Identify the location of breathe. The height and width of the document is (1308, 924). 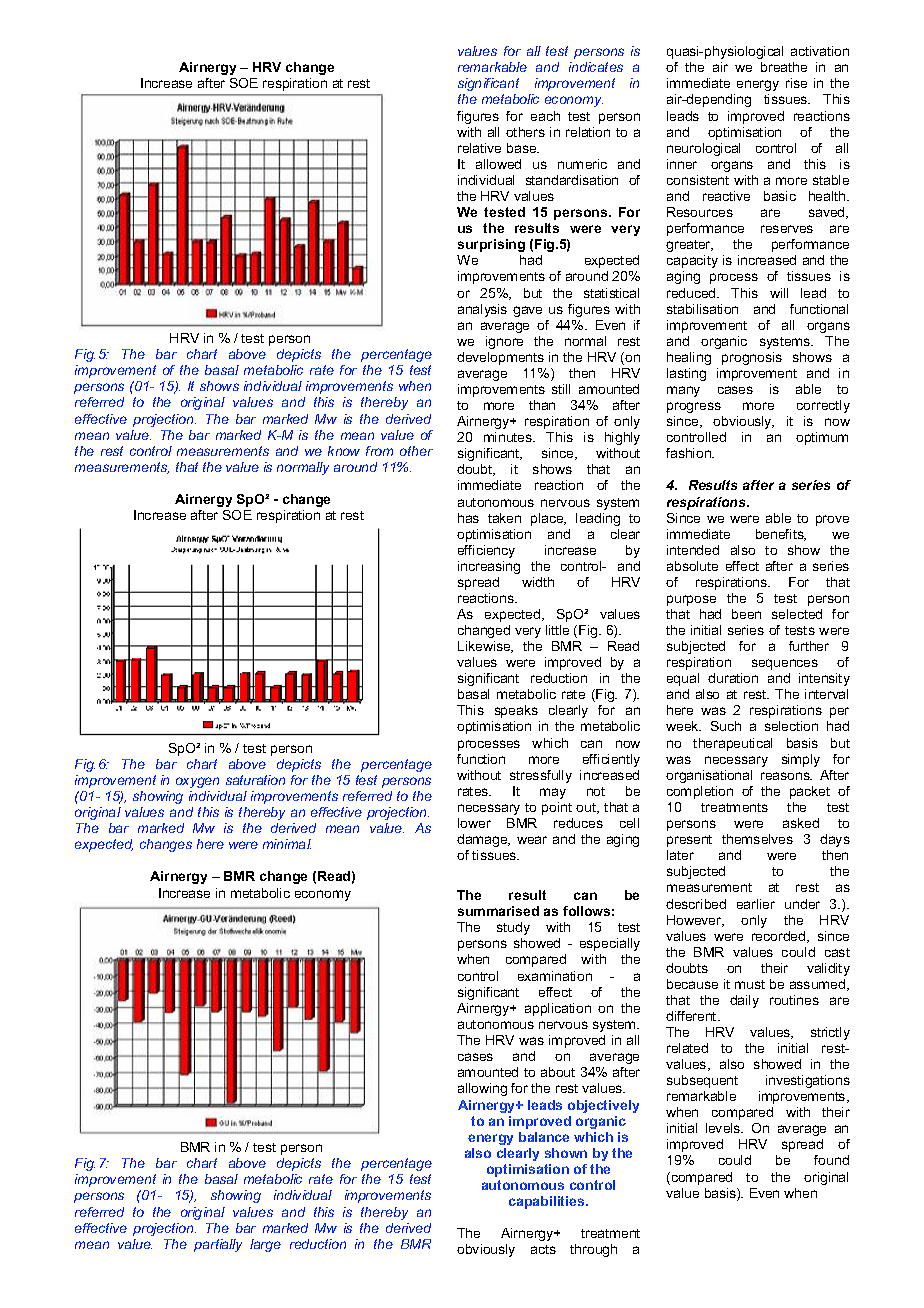
(784, 67).
